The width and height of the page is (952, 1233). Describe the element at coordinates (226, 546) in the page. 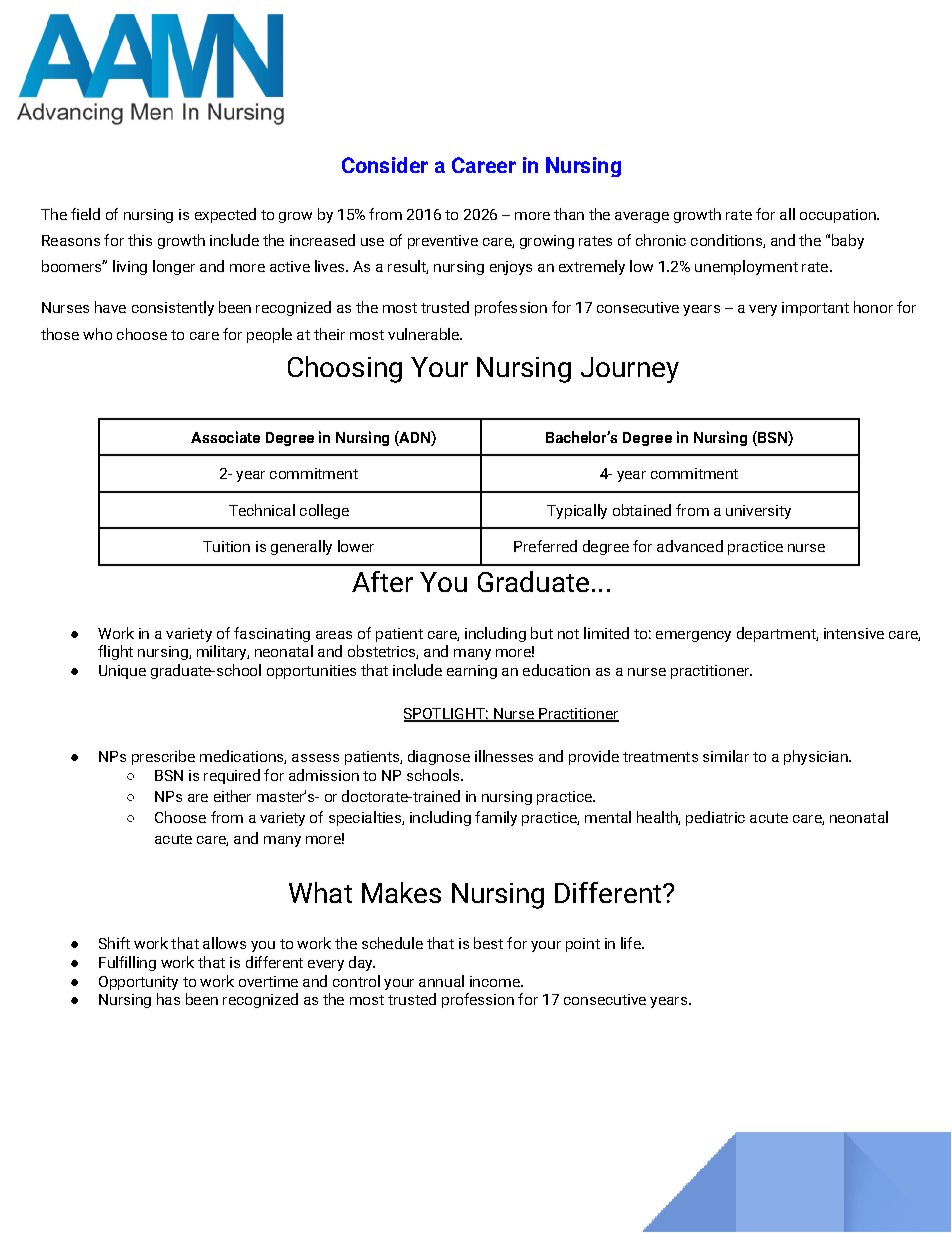

I see `Tuition` at that location.
